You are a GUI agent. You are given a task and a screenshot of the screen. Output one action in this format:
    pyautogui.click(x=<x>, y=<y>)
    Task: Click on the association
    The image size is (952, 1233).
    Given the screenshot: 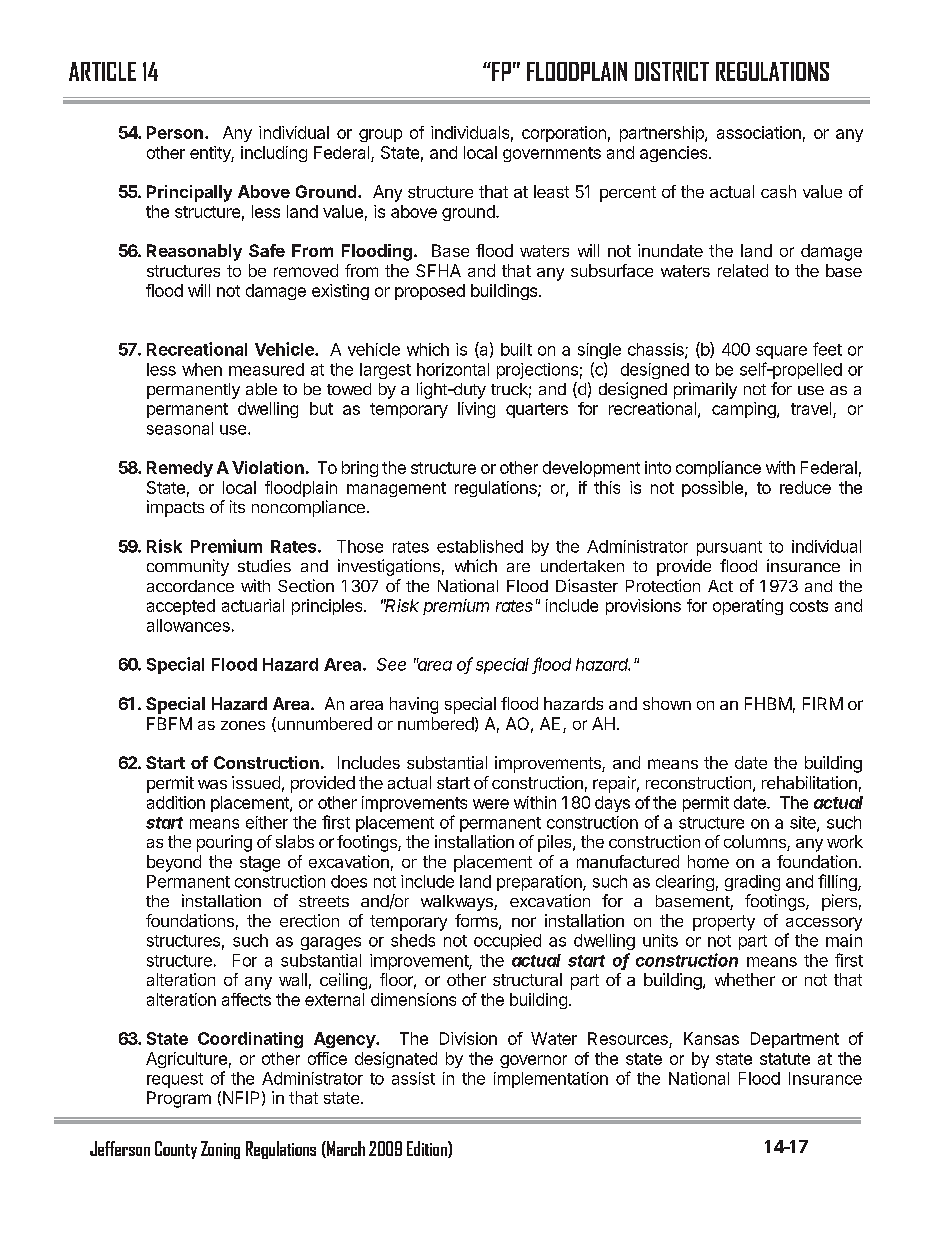 What is the action you would take?
    pyautogui.click(x=759, y=132)
